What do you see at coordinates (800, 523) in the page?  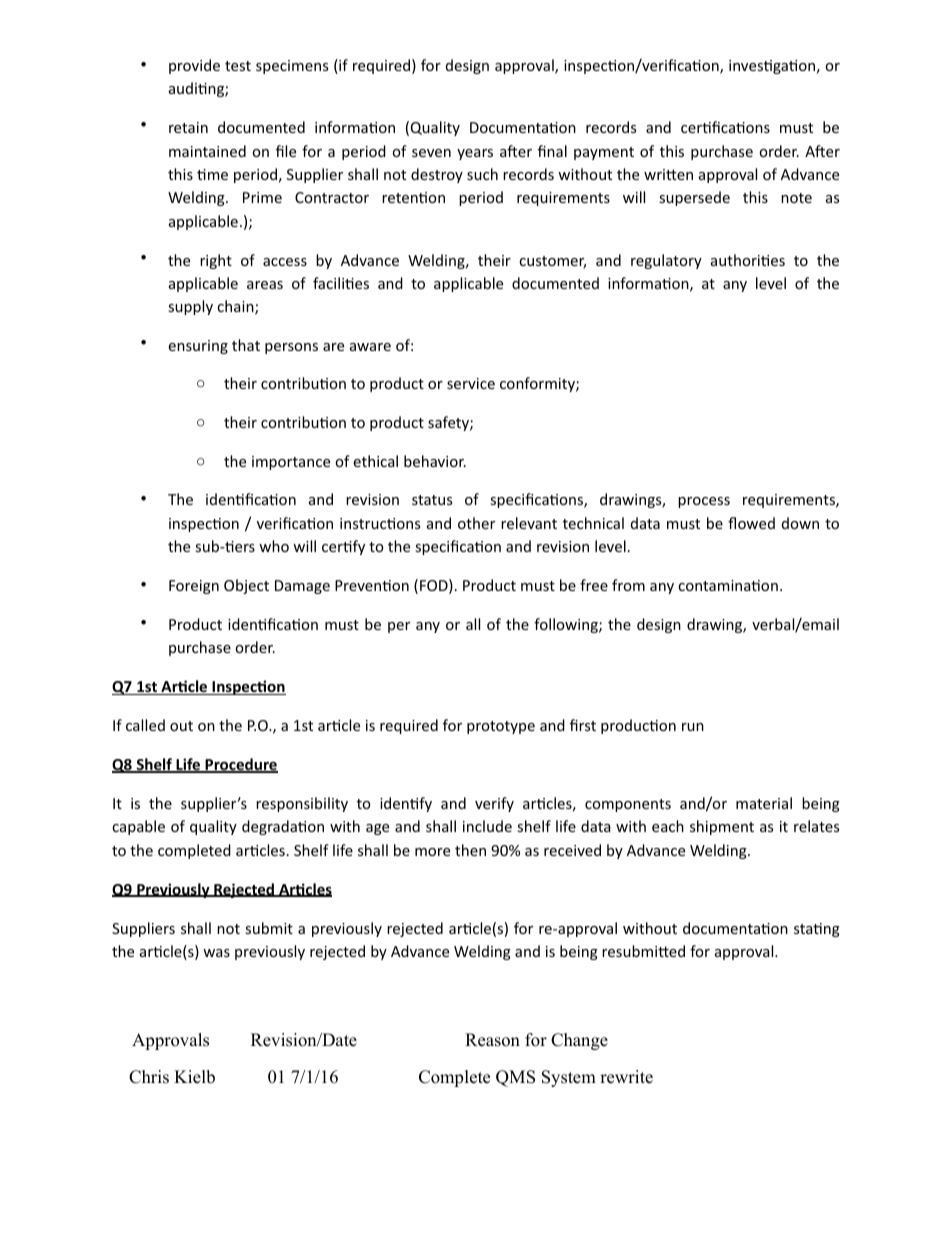 I see `down` at bounding box center [800, 523].
